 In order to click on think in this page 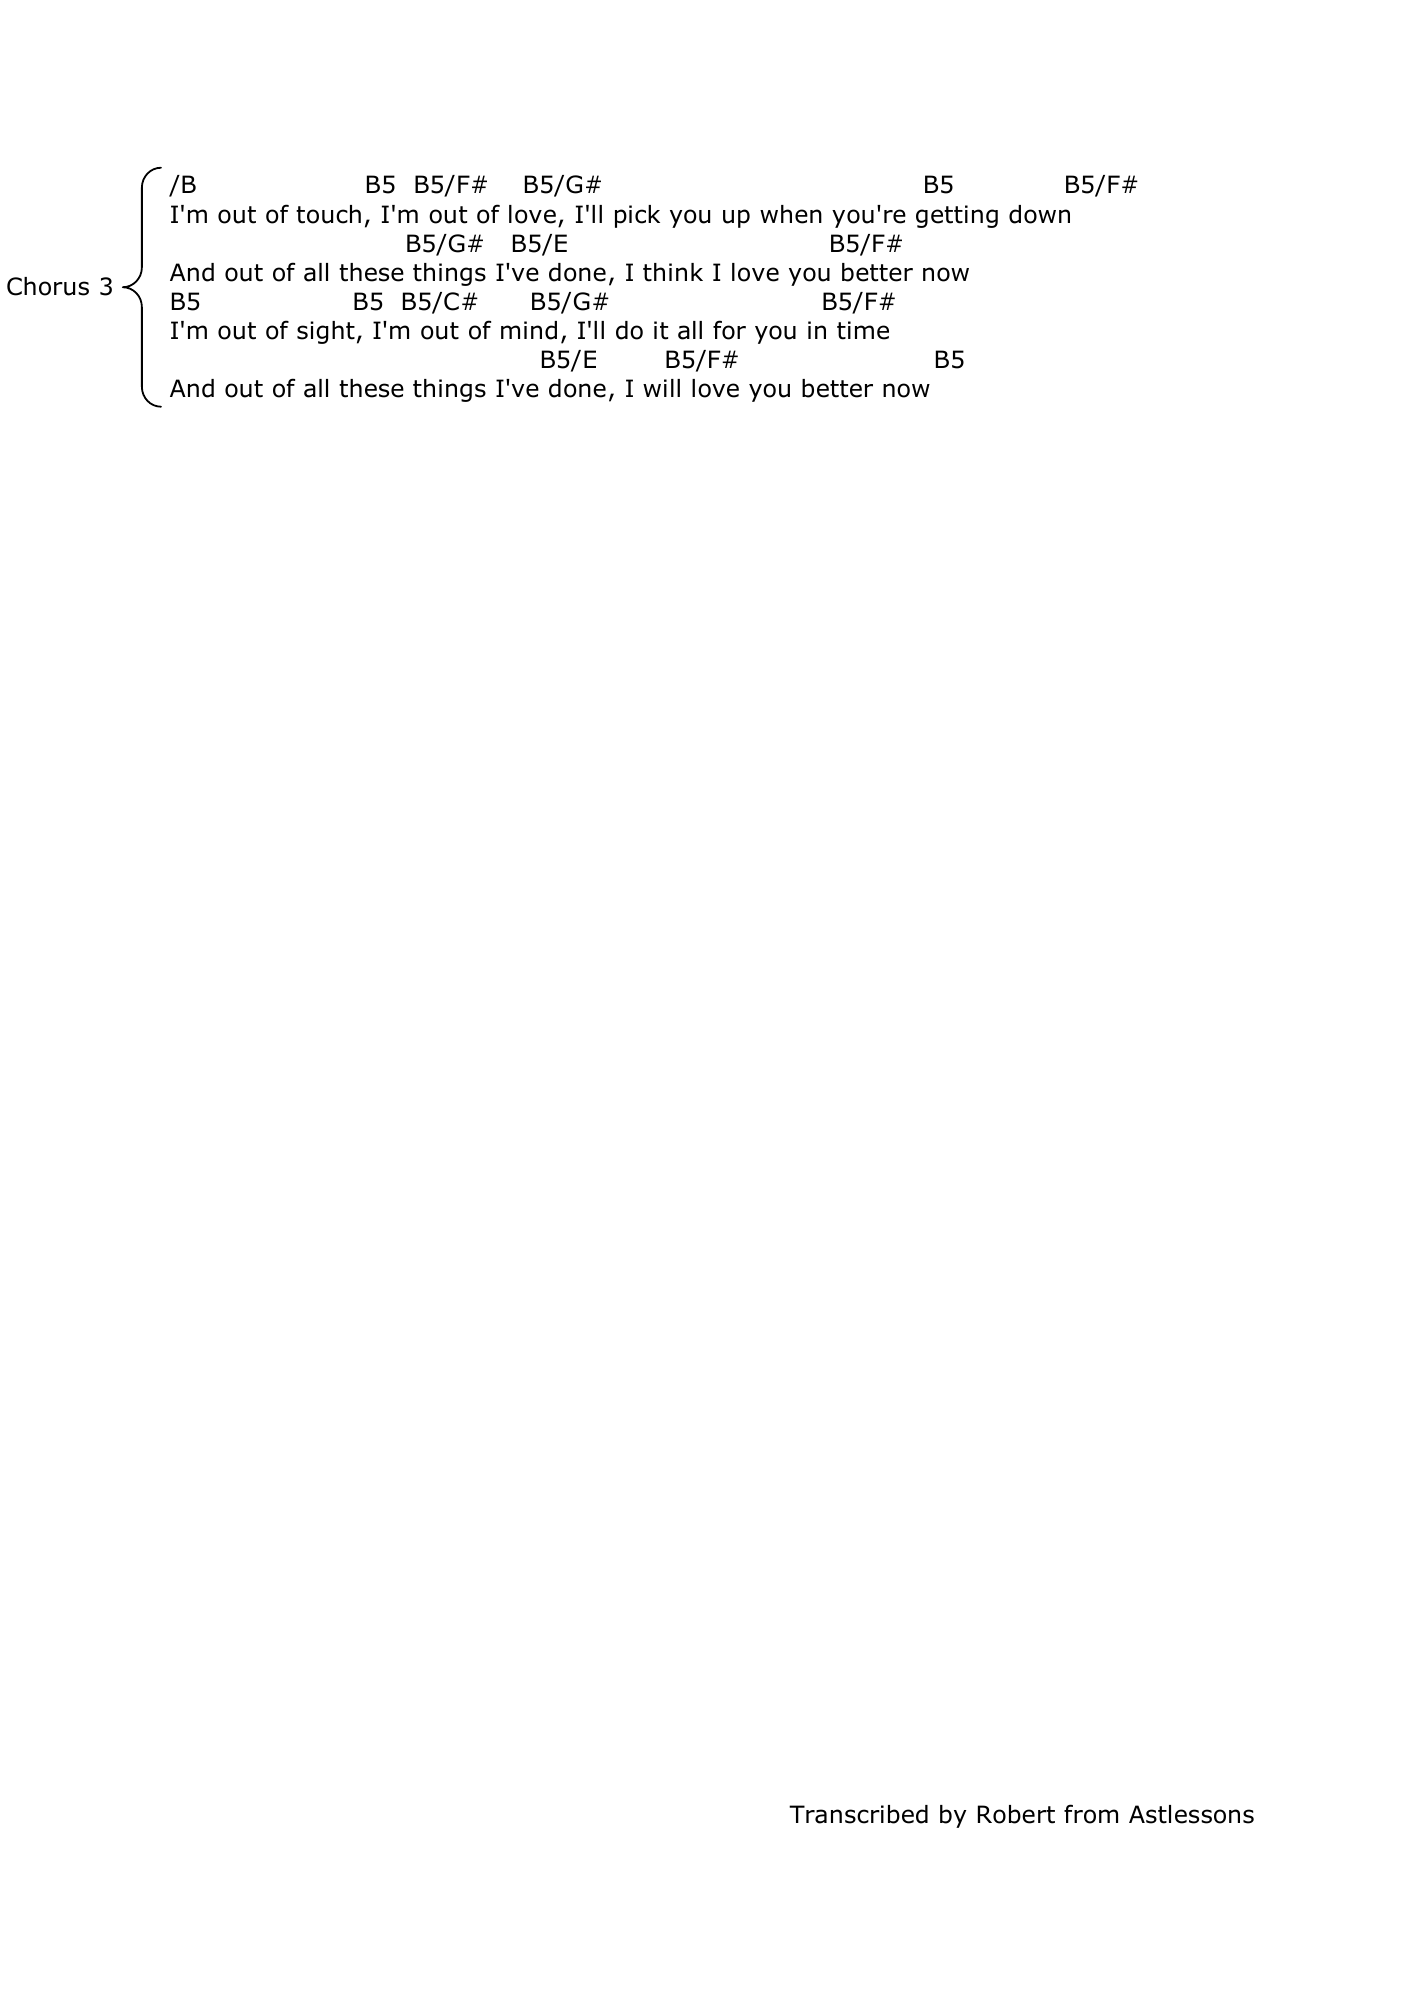, I will do `click(673, 272)`.
